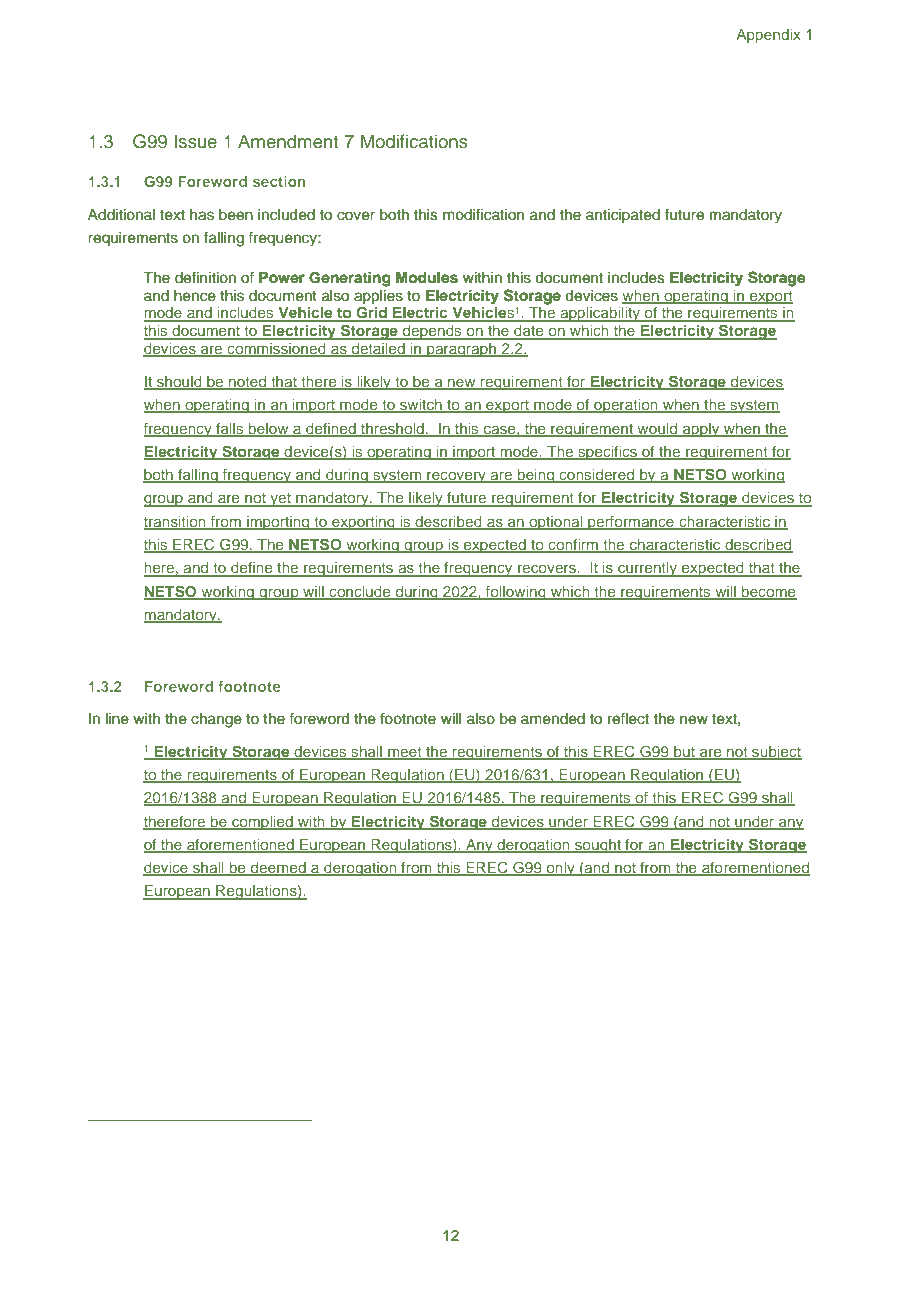  I want to click on paragraph, so click(461, 350).
